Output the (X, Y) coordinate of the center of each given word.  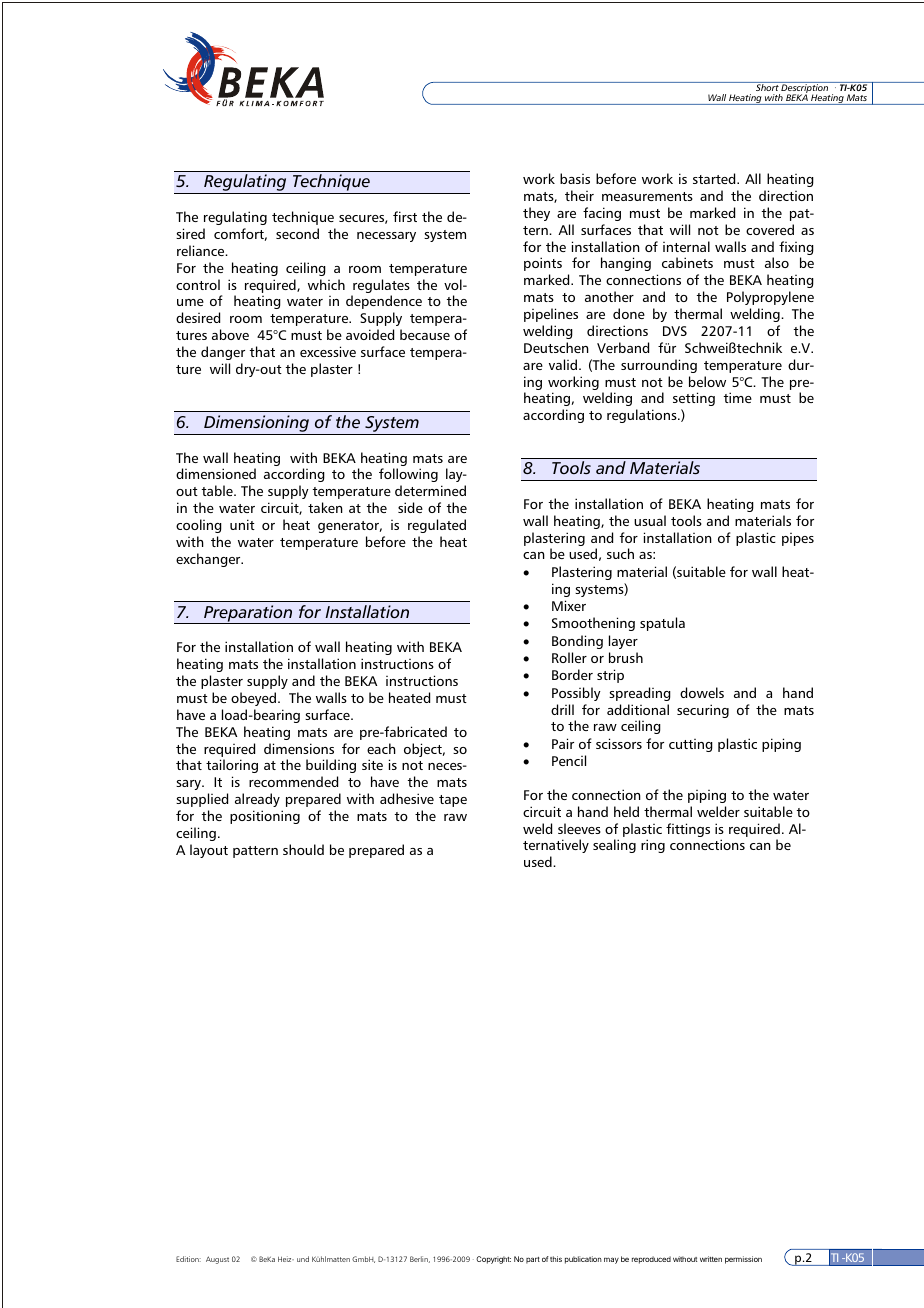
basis (575, 178)
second (297, 233)
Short (767, 86)
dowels (702, 692)
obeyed (253, 699)
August (217, 1260)
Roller (569, 657)
